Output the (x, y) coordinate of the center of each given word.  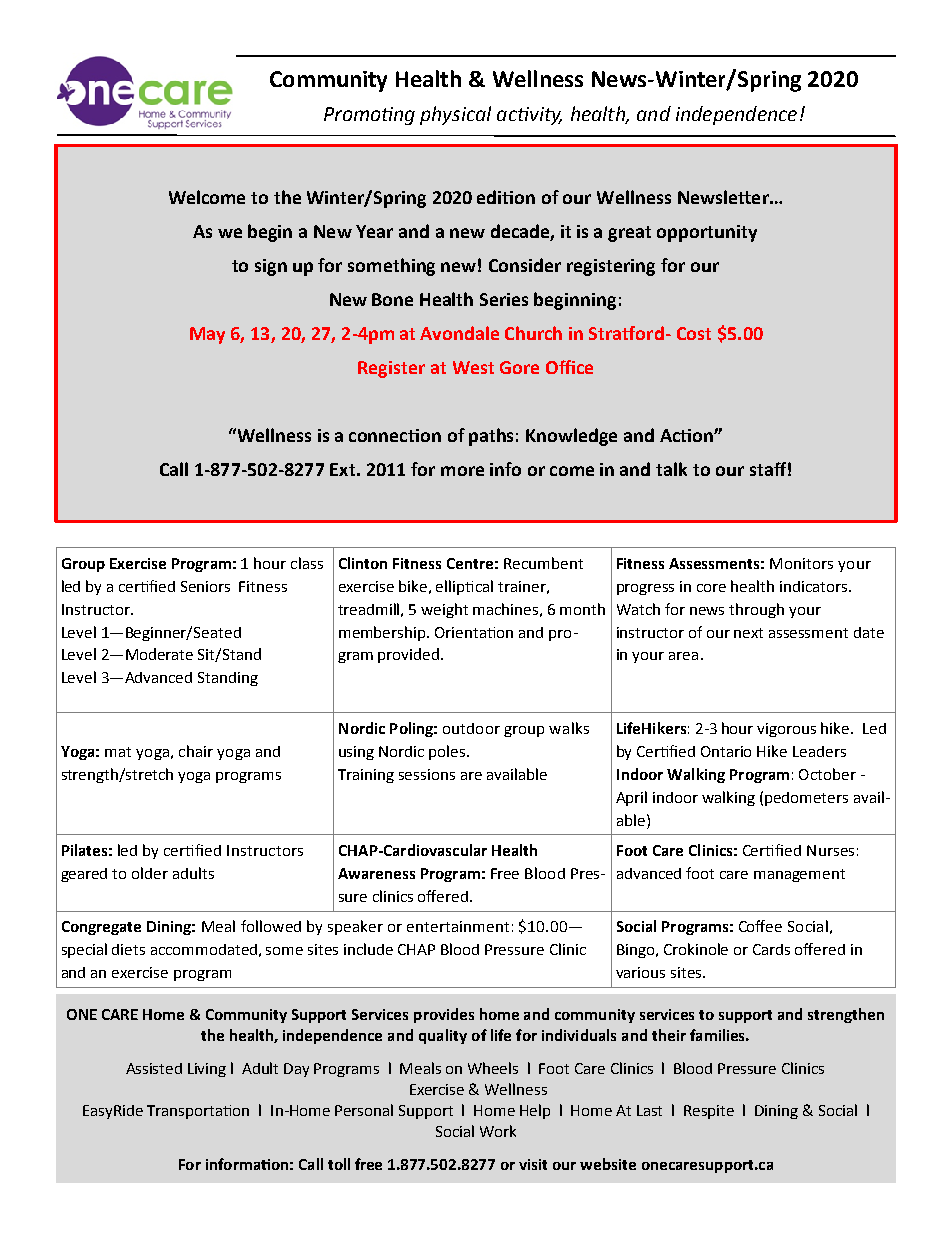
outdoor (471, 728)
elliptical (464, 587)
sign (271, 267)
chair (196, 751)
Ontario (726, 751)
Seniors (205, 586)
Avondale (459, 333)
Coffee (760, 926)
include (368, 949)
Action (687, 435)
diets (128, 949)
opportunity (707, 233)
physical (455, 115)
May (207, 335)
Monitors (801, 563)
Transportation (198, 1112)
